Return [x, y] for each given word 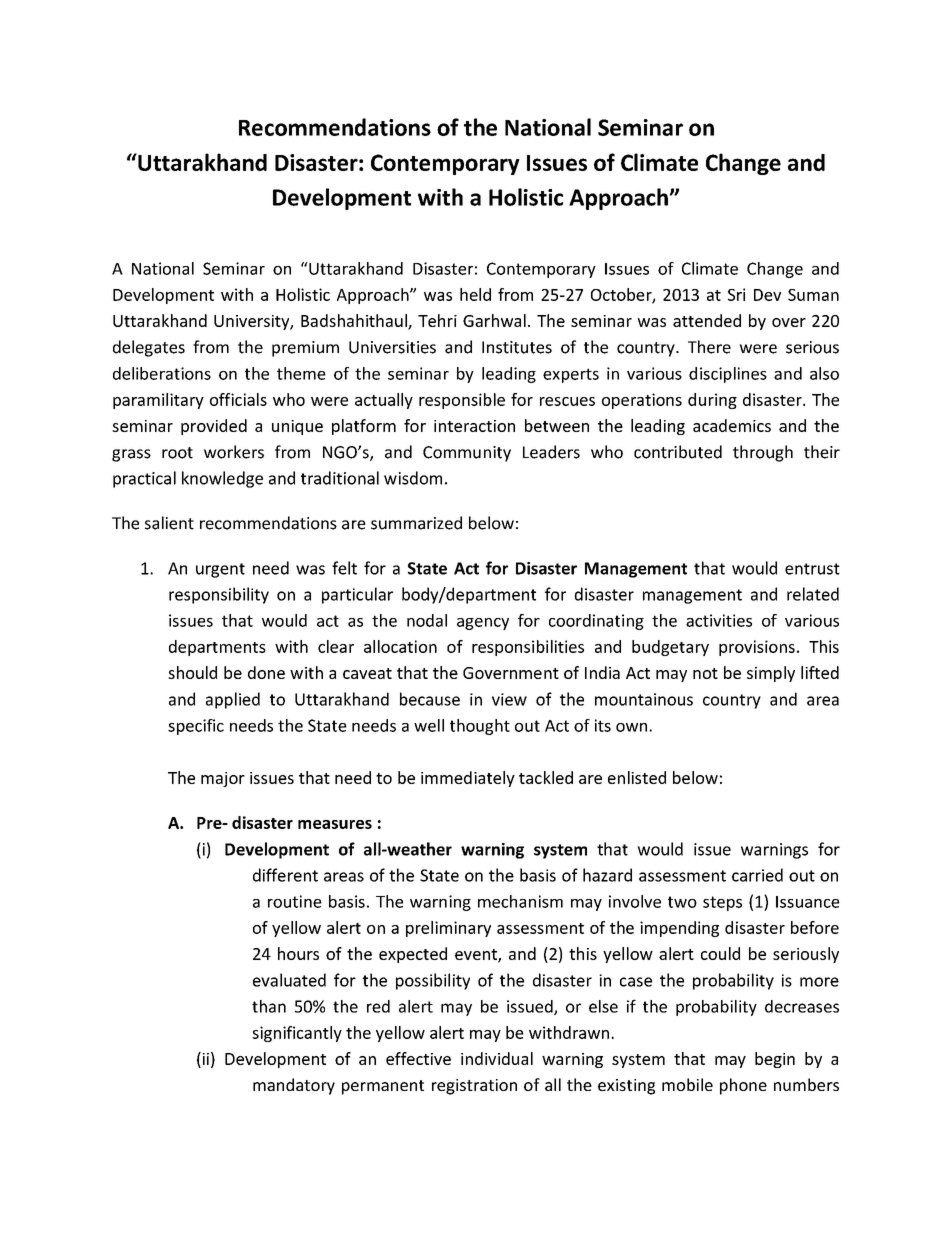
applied [233, 700]
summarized [416, 523]
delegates [149, 348]
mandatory [294, 1086]
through [763, 453]
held [475, 294]
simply [771, 674]
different [285, 875]
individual [497, 1058]
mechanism [520, 901]
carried [757, 875]
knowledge [222, 479]
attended [707, 320]
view [509, 699]
